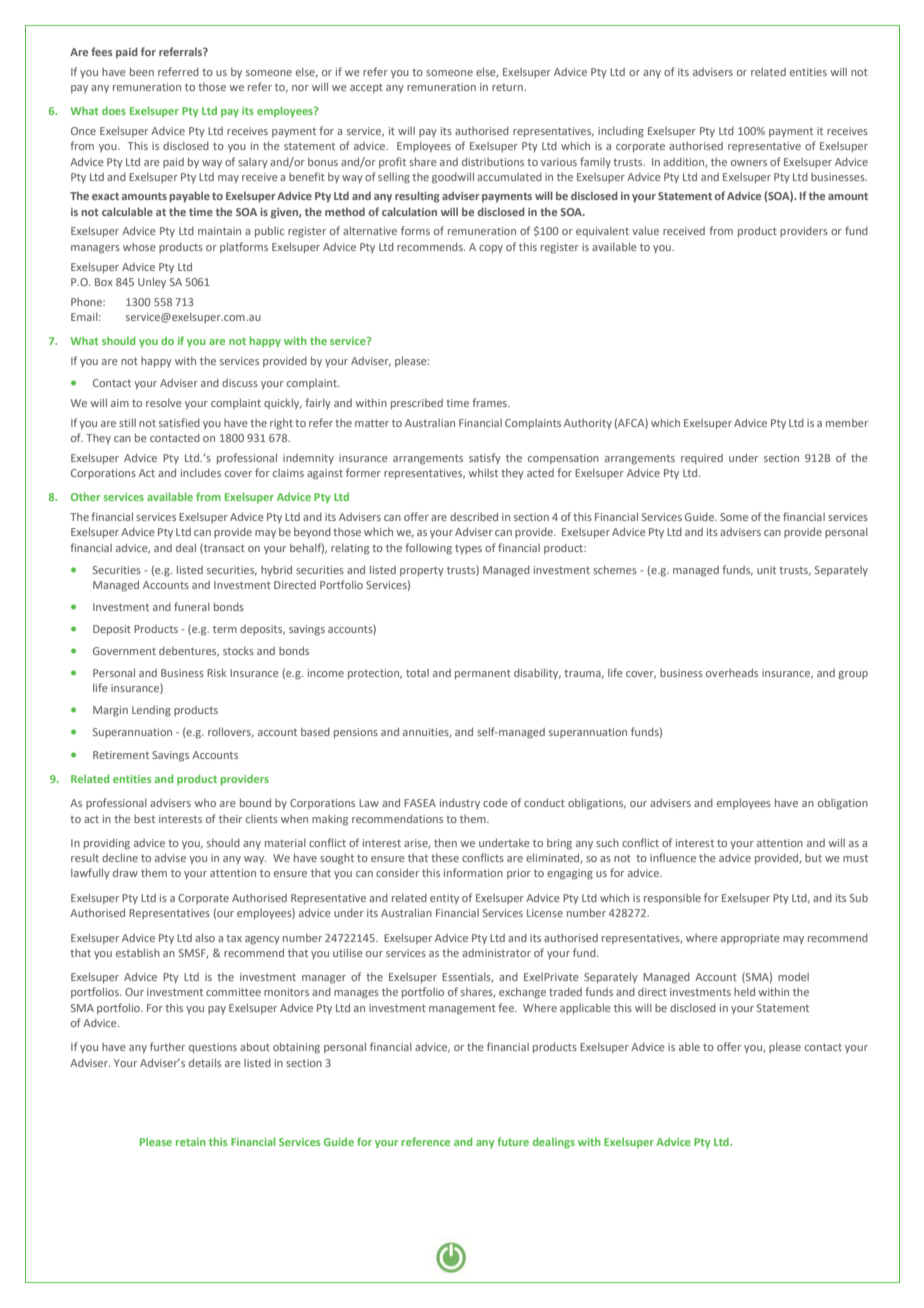 This page has height=1308, width=924. I want to click on retain, so click(191, 1142).
